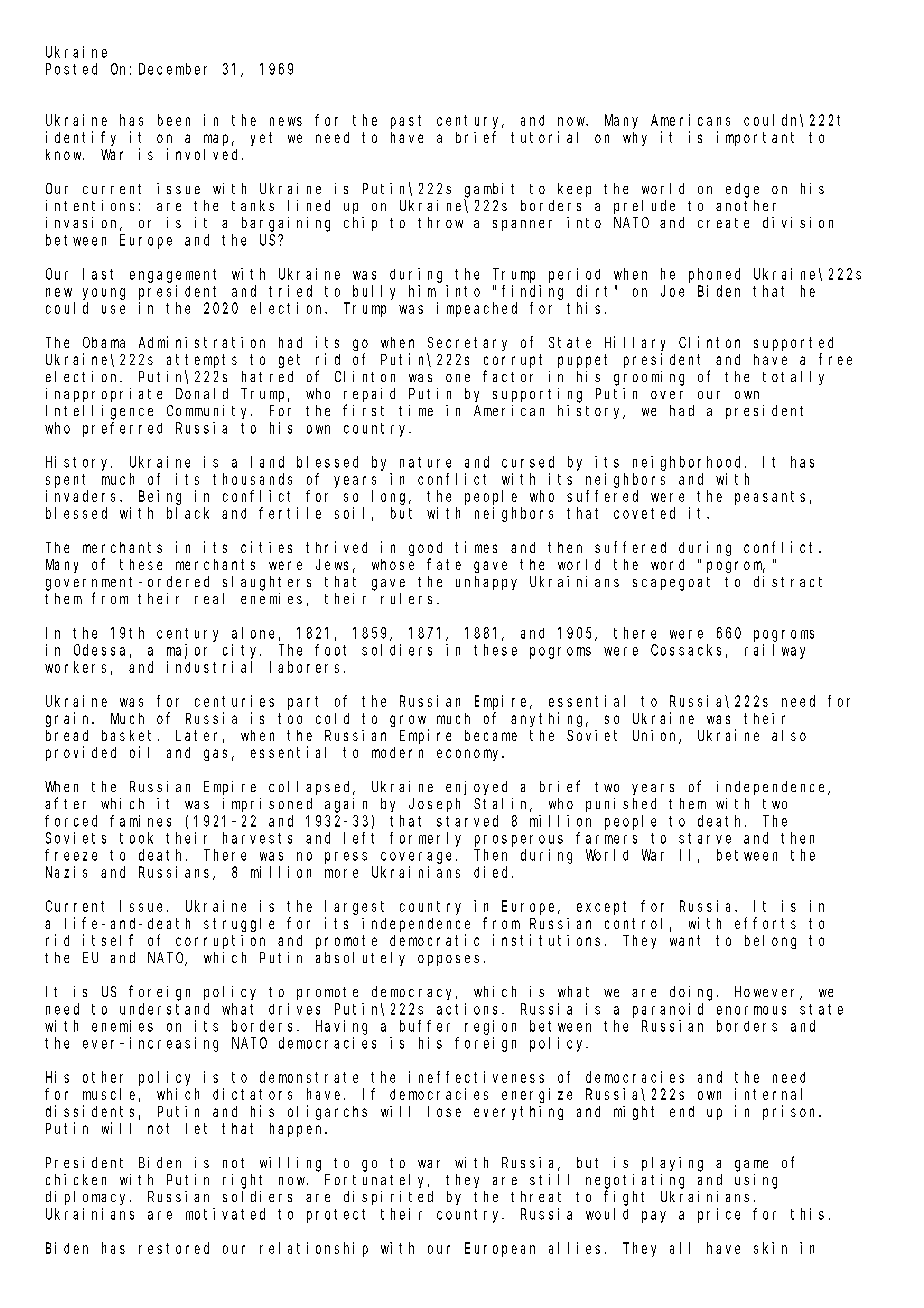  Describe the element at coordinates (174, 120) in the document. I see `been` at that location.
